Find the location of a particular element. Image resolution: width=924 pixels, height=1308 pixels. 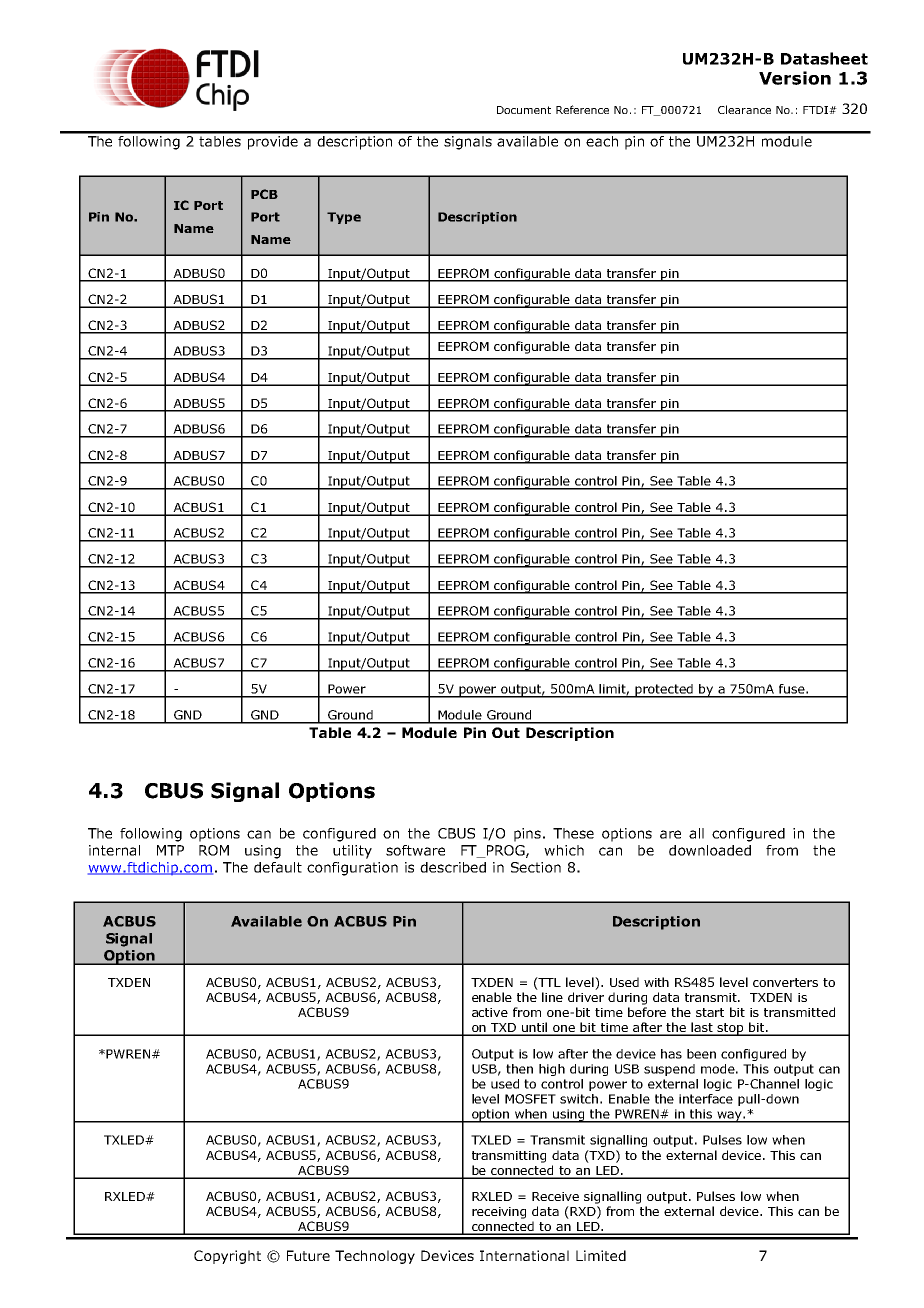

protected is located at coordinates (665, 691).
